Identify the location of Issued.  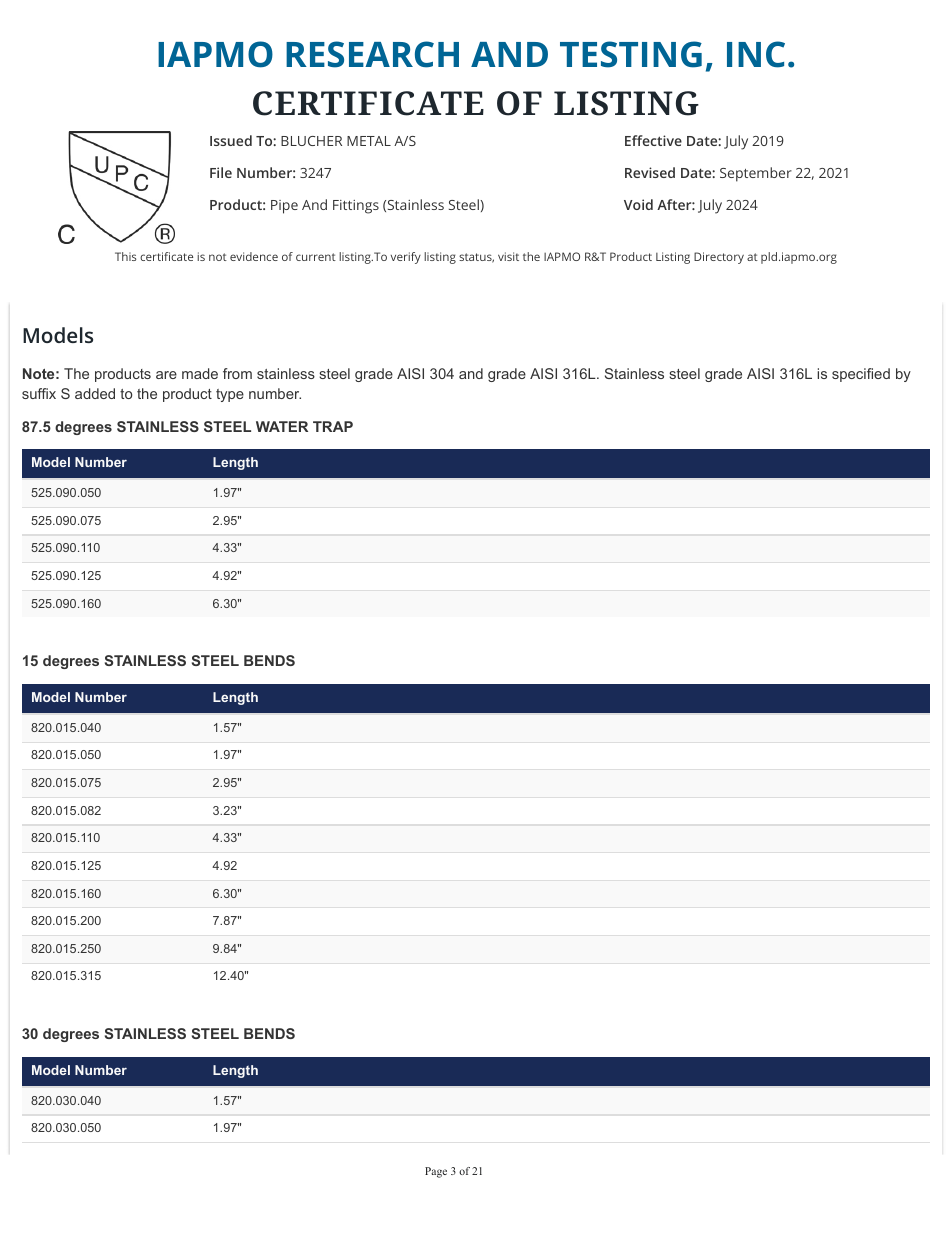
(231, 140).
